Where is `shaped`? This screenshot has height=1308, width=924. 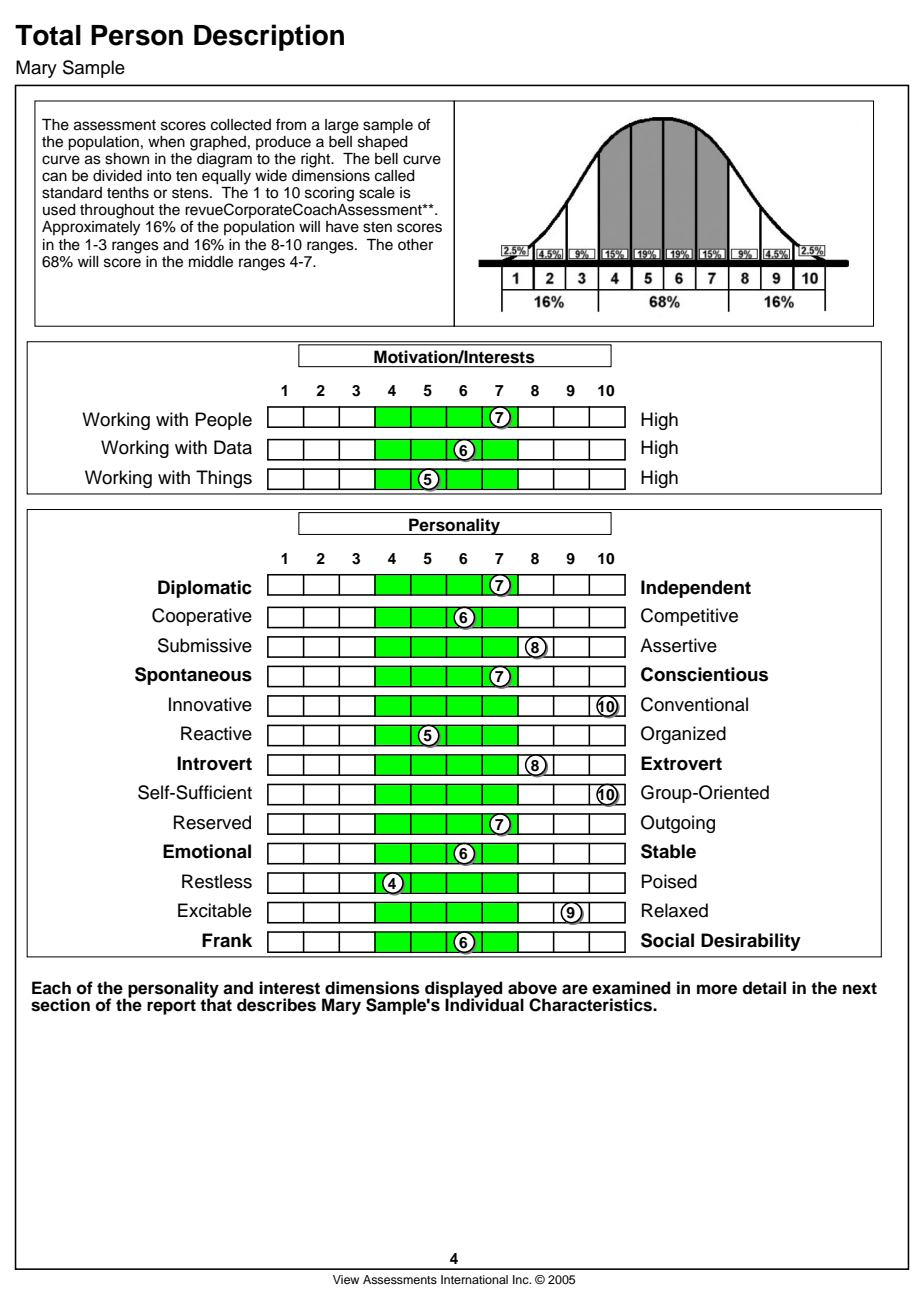 shaped is located at coordinates (383, 143).
